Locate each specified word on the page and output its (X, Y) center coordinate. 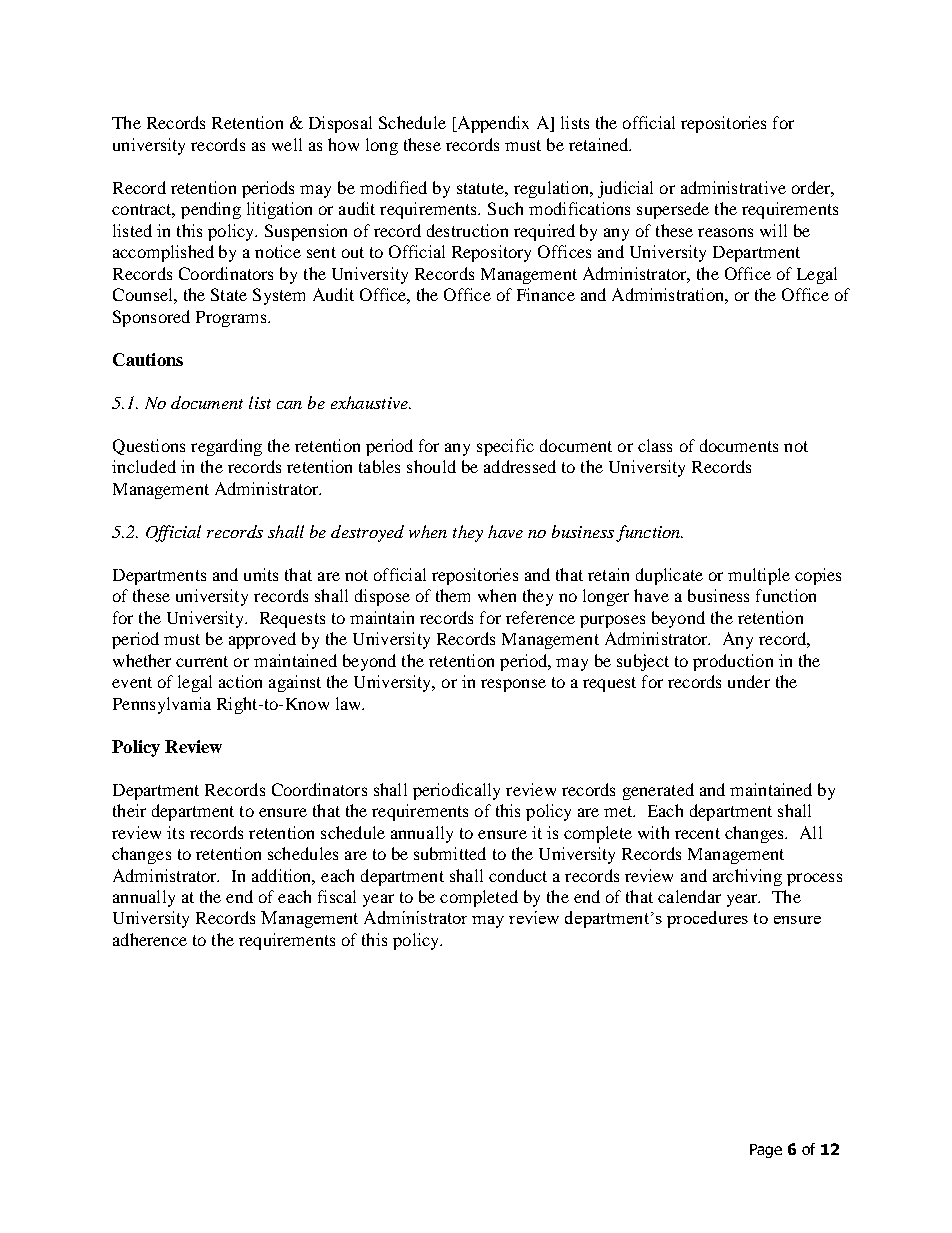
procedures (707, 919)
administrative (733, 187)
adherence (150, 939)
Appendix (492, 124)
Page (766, 1151)
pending (211, 210)
